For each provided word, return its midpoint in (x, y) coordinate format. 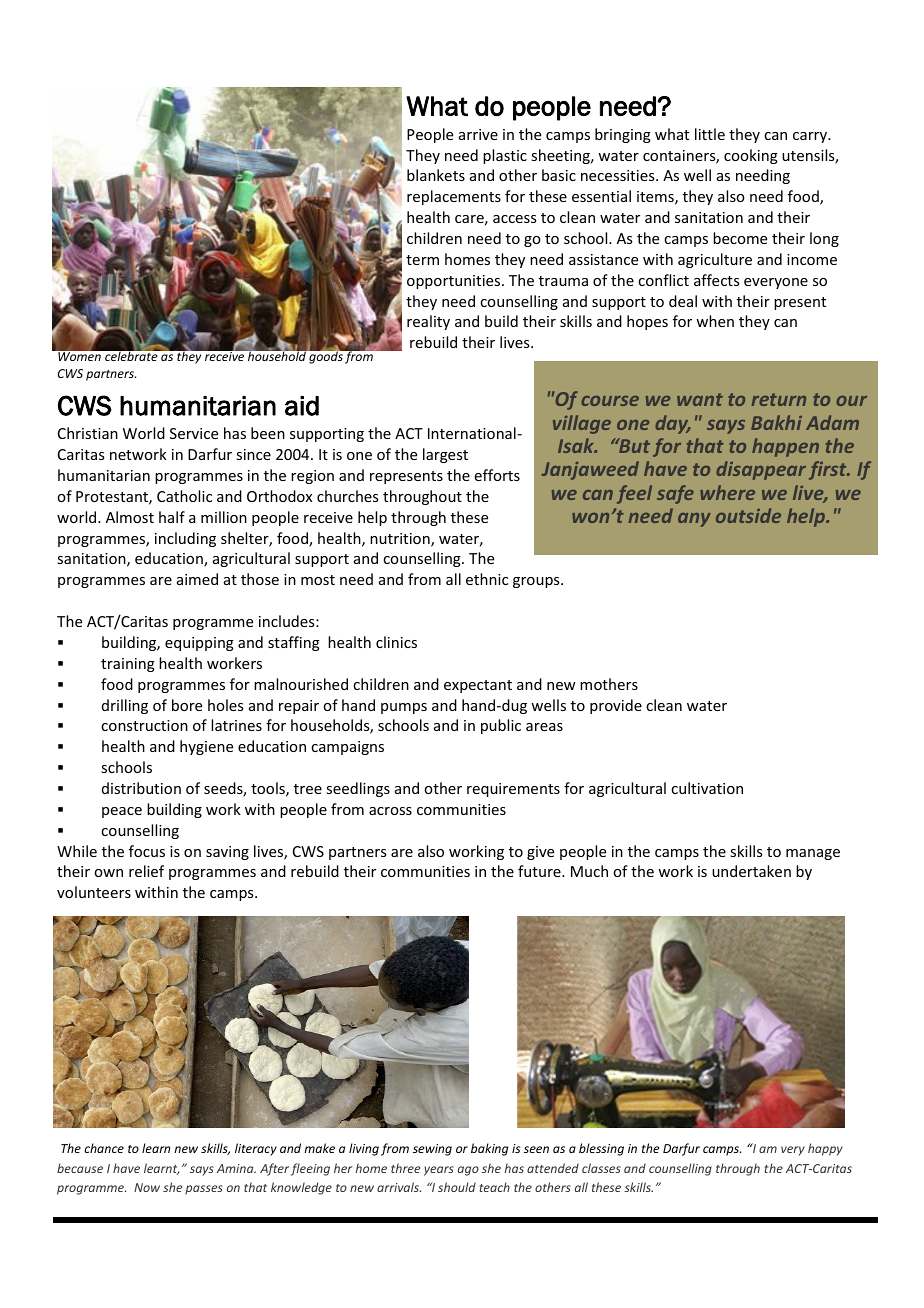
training (128, 665)
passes (204, 1190)
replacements (454, 197)
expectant (478, 686)
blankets (436, 175)
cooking (751, 156)
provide (616, 706)
